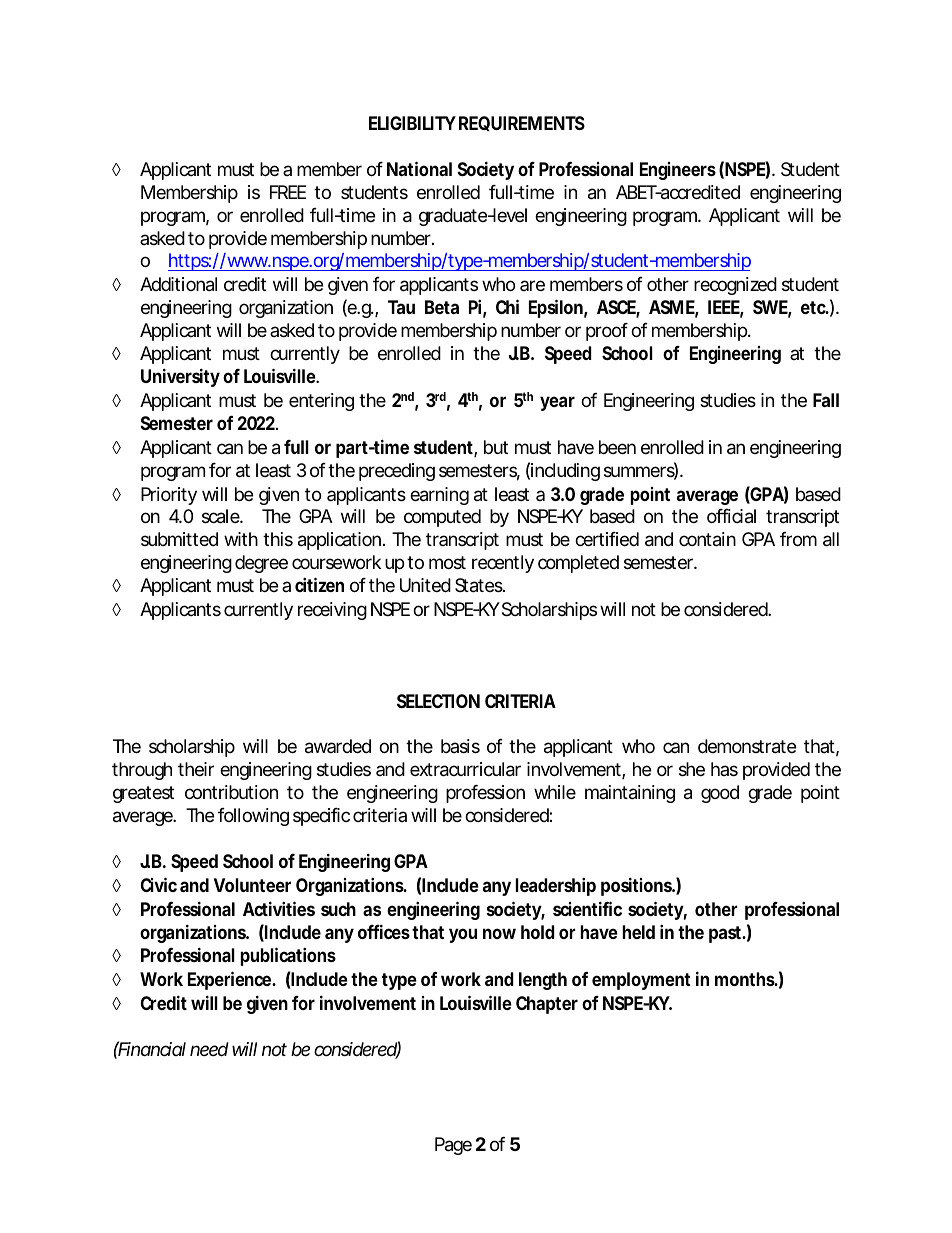  Describe the element at coordinates (209, 1049) in the screenshot. I see `need` at that location.
